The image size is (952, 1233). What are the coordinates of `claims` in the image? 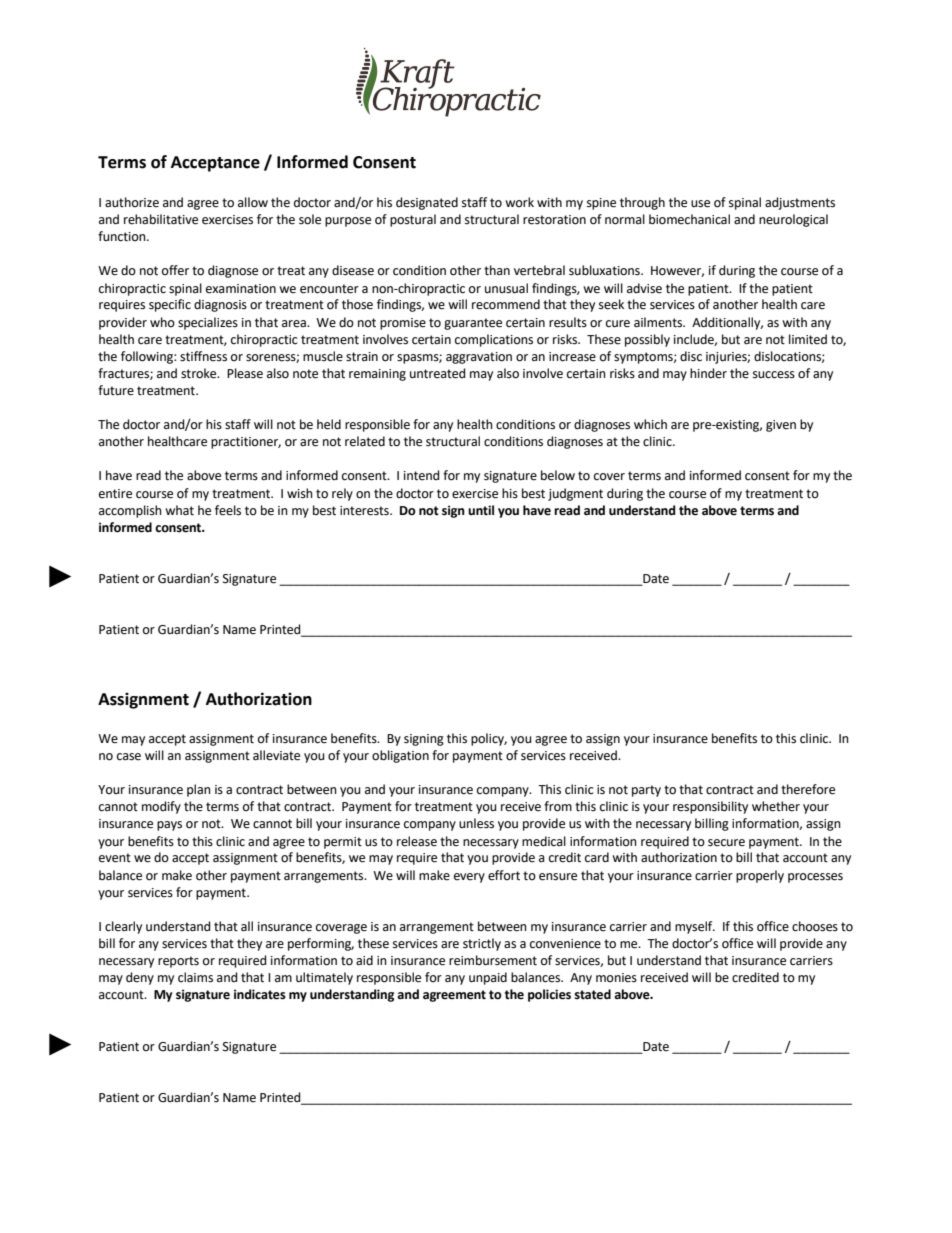 It's located at (195, 977).
